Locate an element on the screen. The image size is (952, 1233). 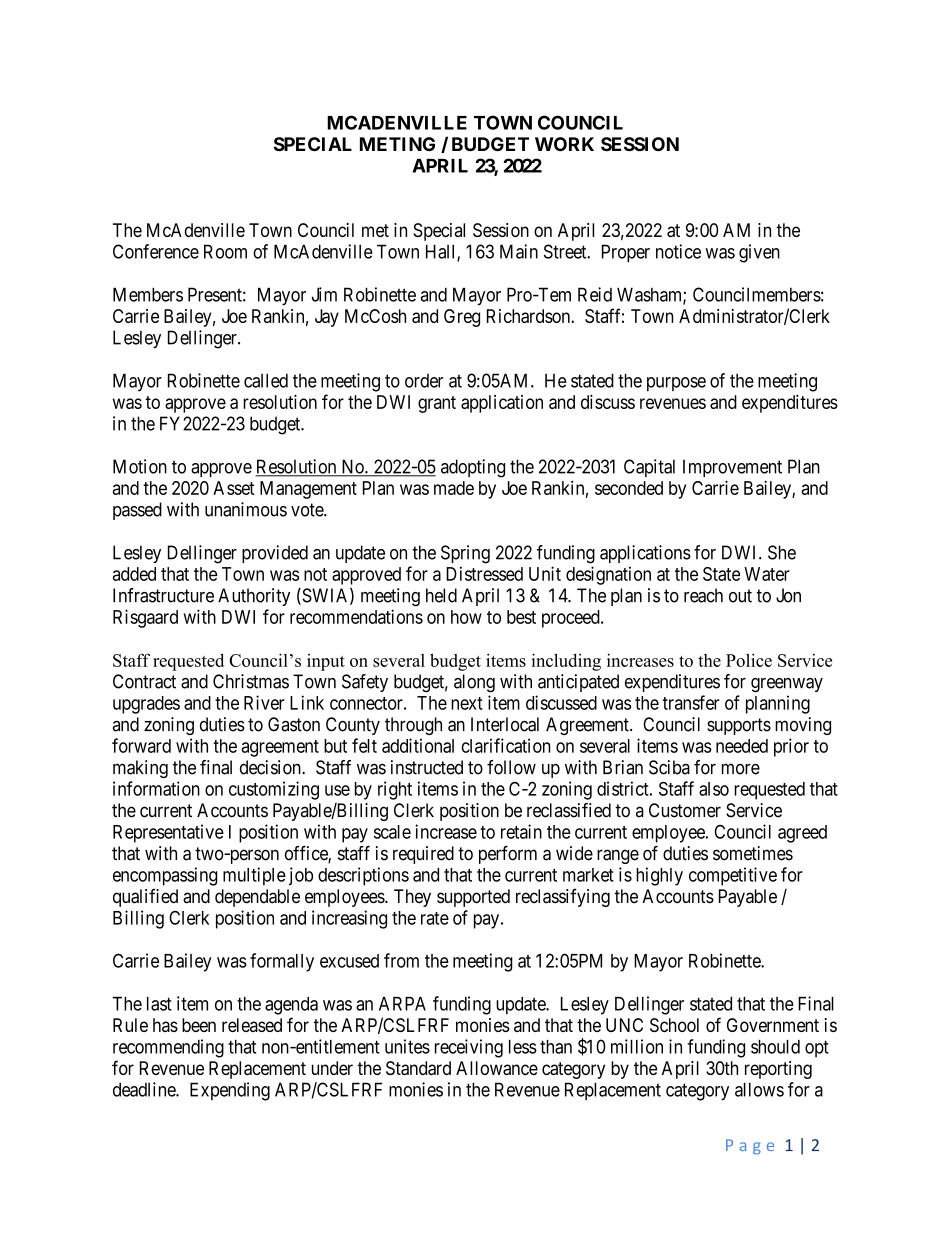
receiving is located at coordinates (469, 1048).
